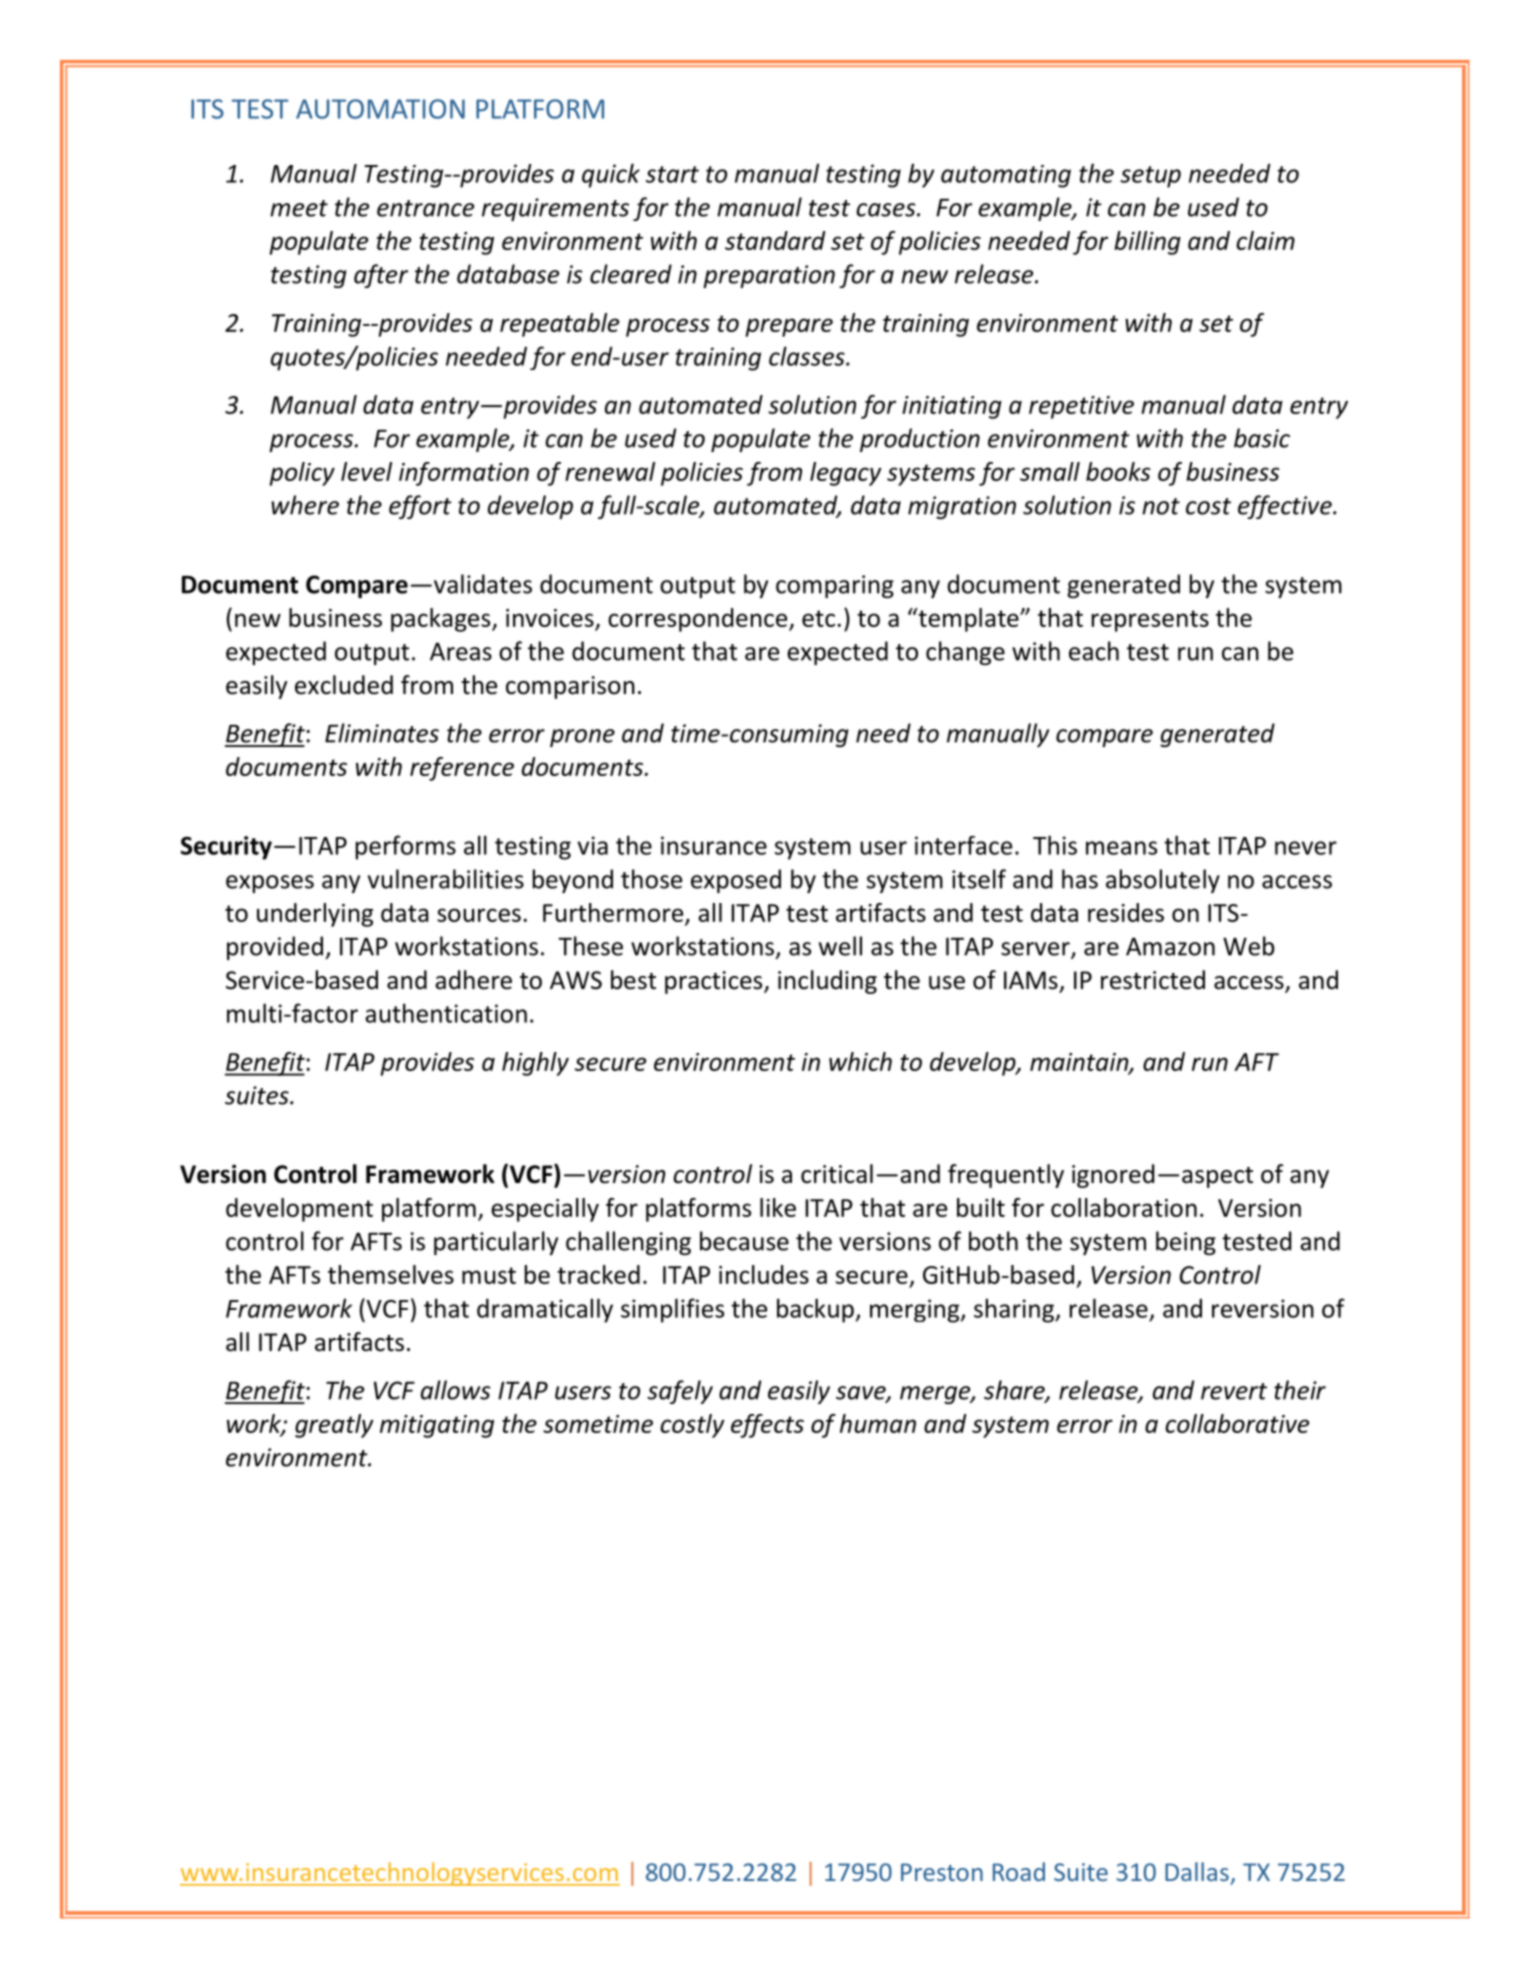 The height and width of the screenshot is (1978, 1529). I want to click on mitigating, so click(437, 1426).
